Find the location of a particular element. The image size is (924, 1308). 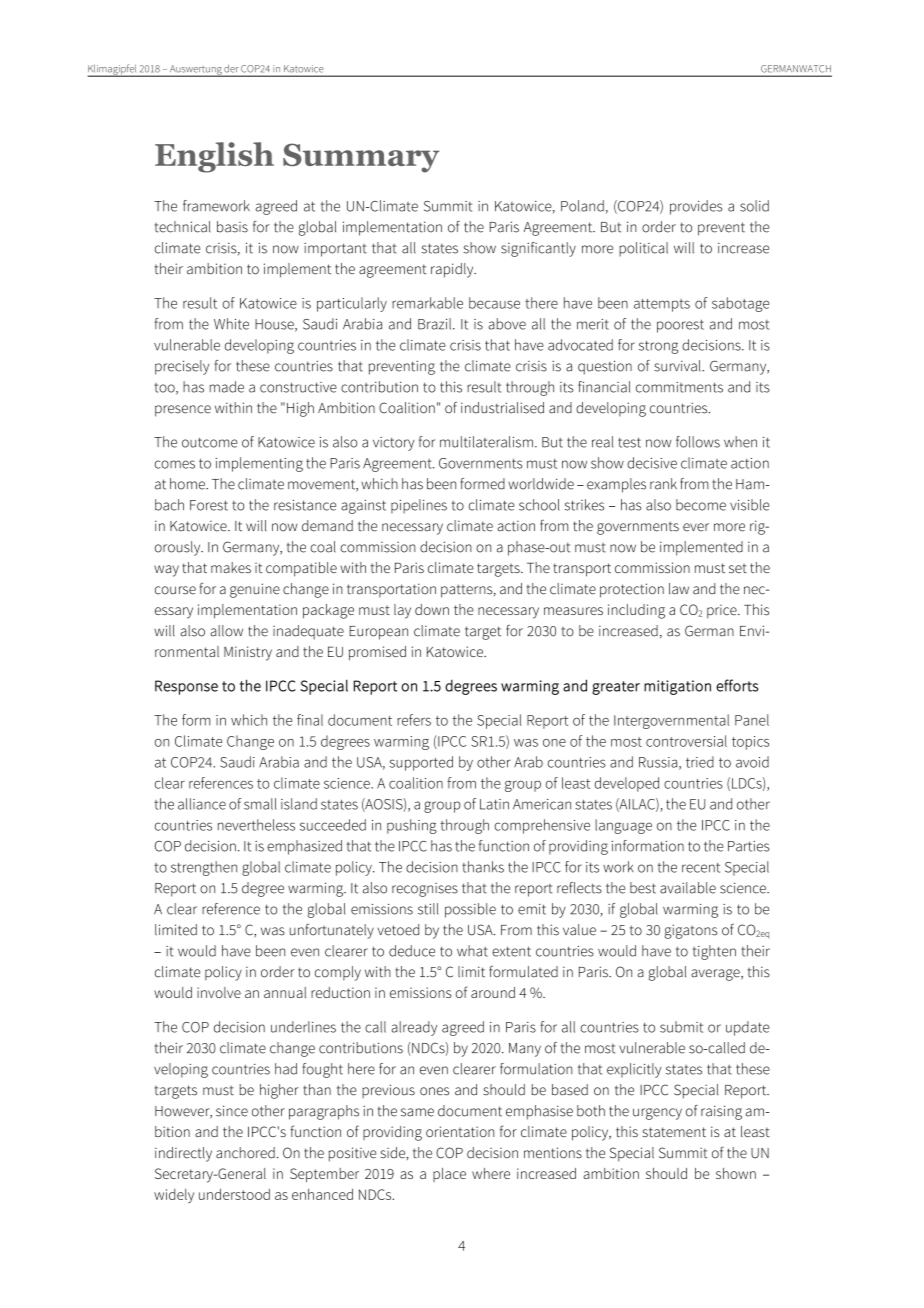

recent is located at coordinates (701, 868).
